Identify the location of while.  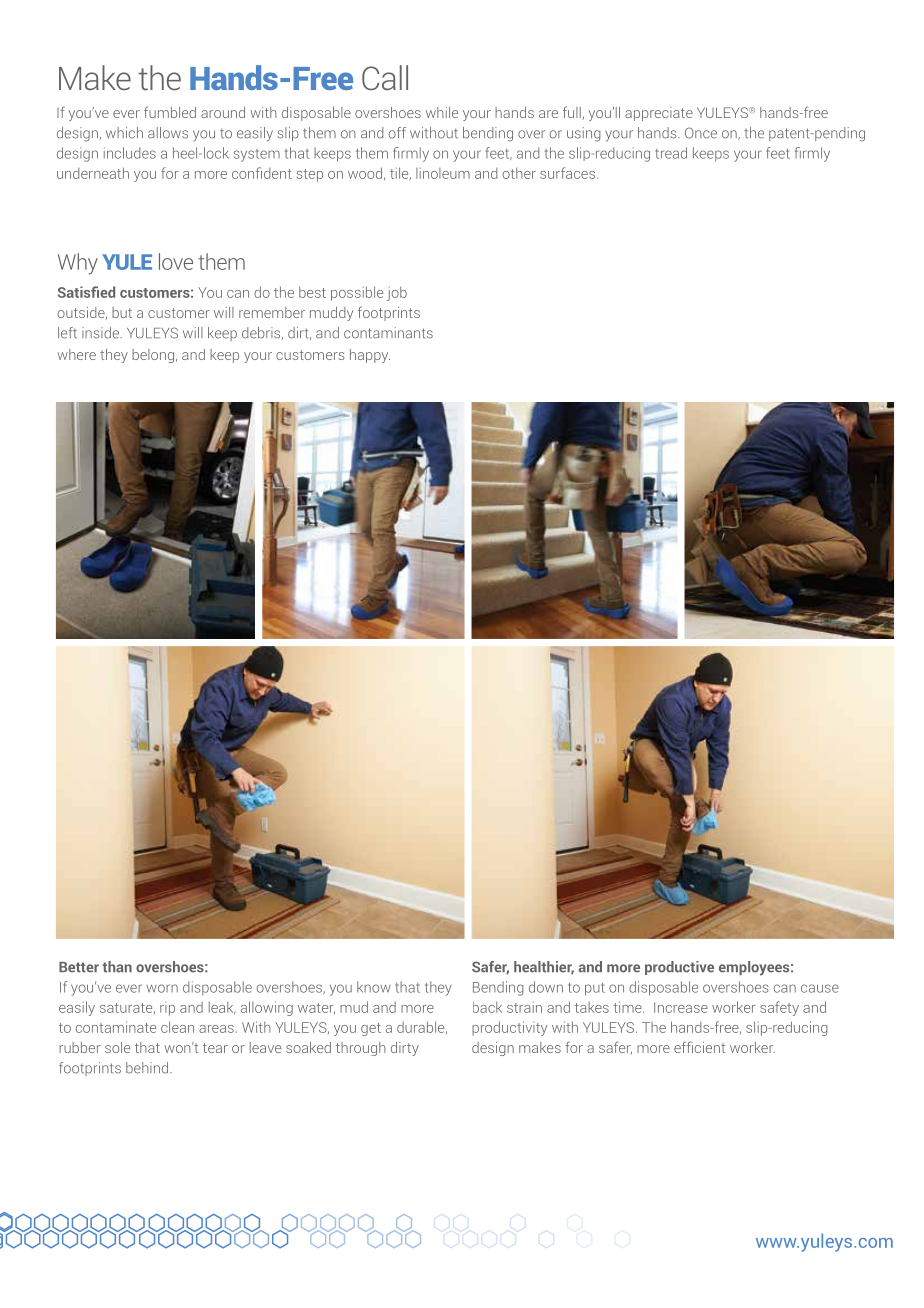
(442, 112).
